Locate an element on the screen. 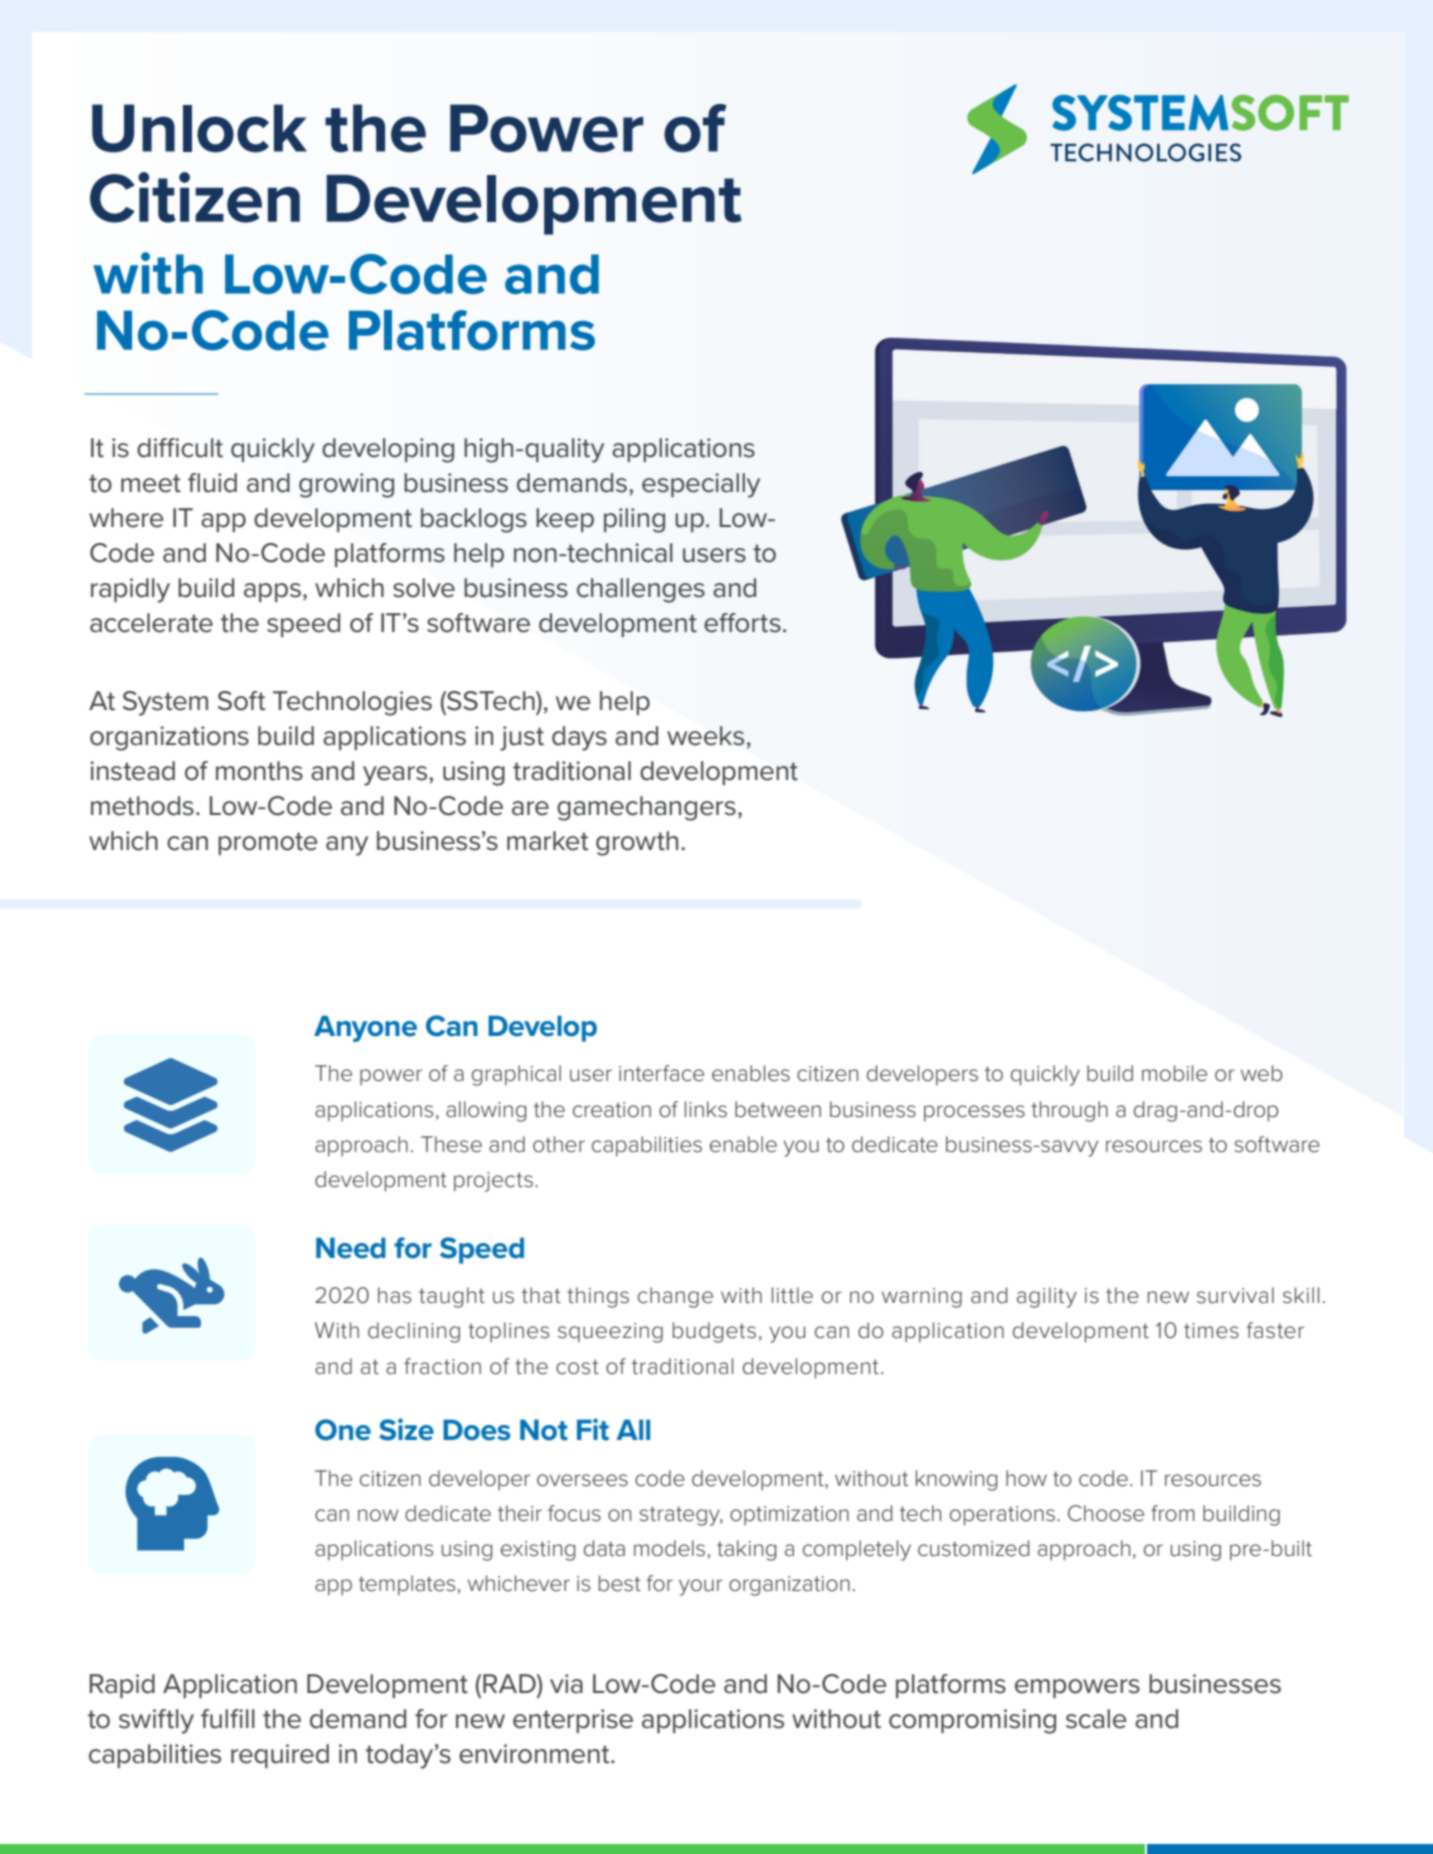  challenges is located at coordinates (641, 590).
